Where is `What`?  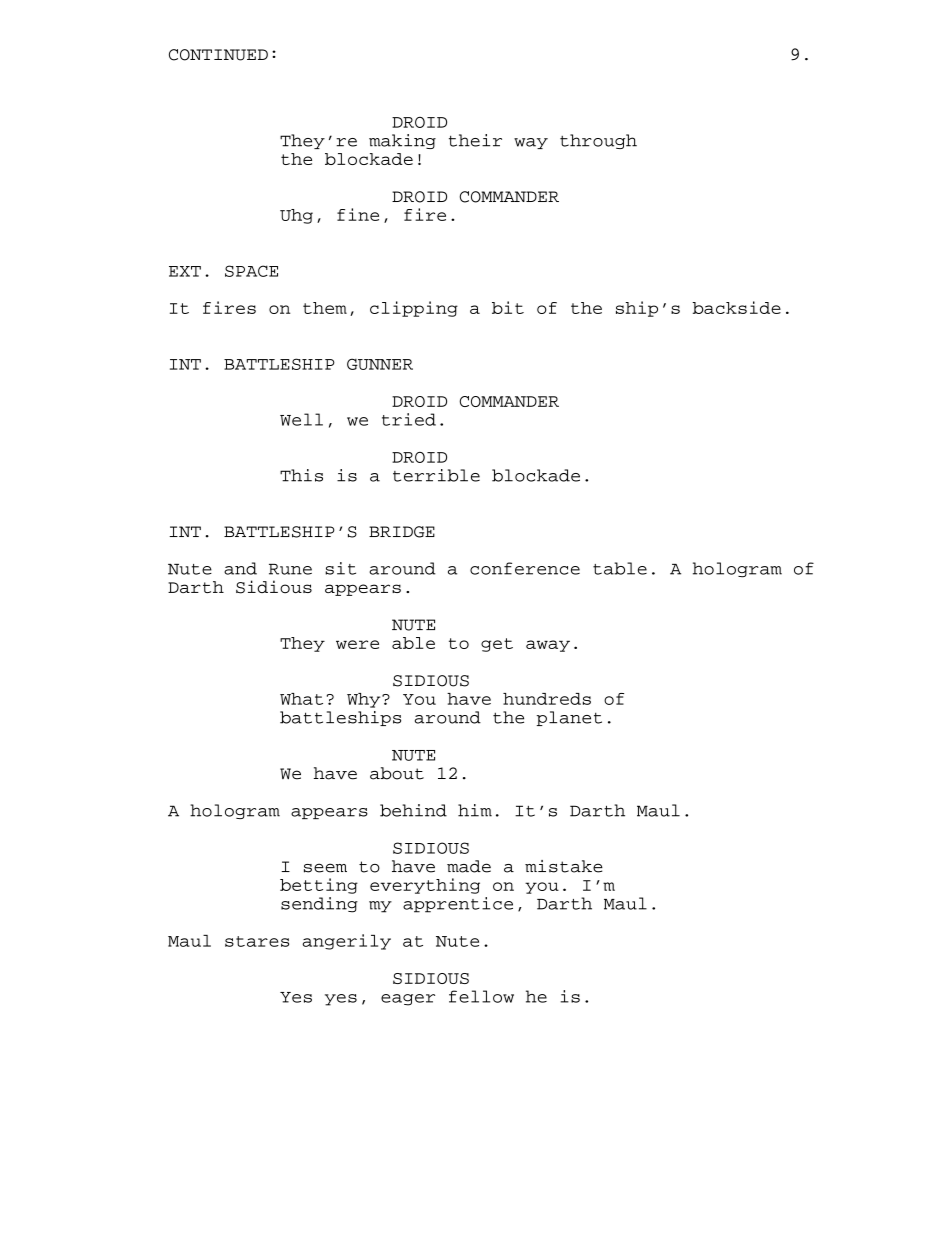 What is located at coordinates (301, 699).
